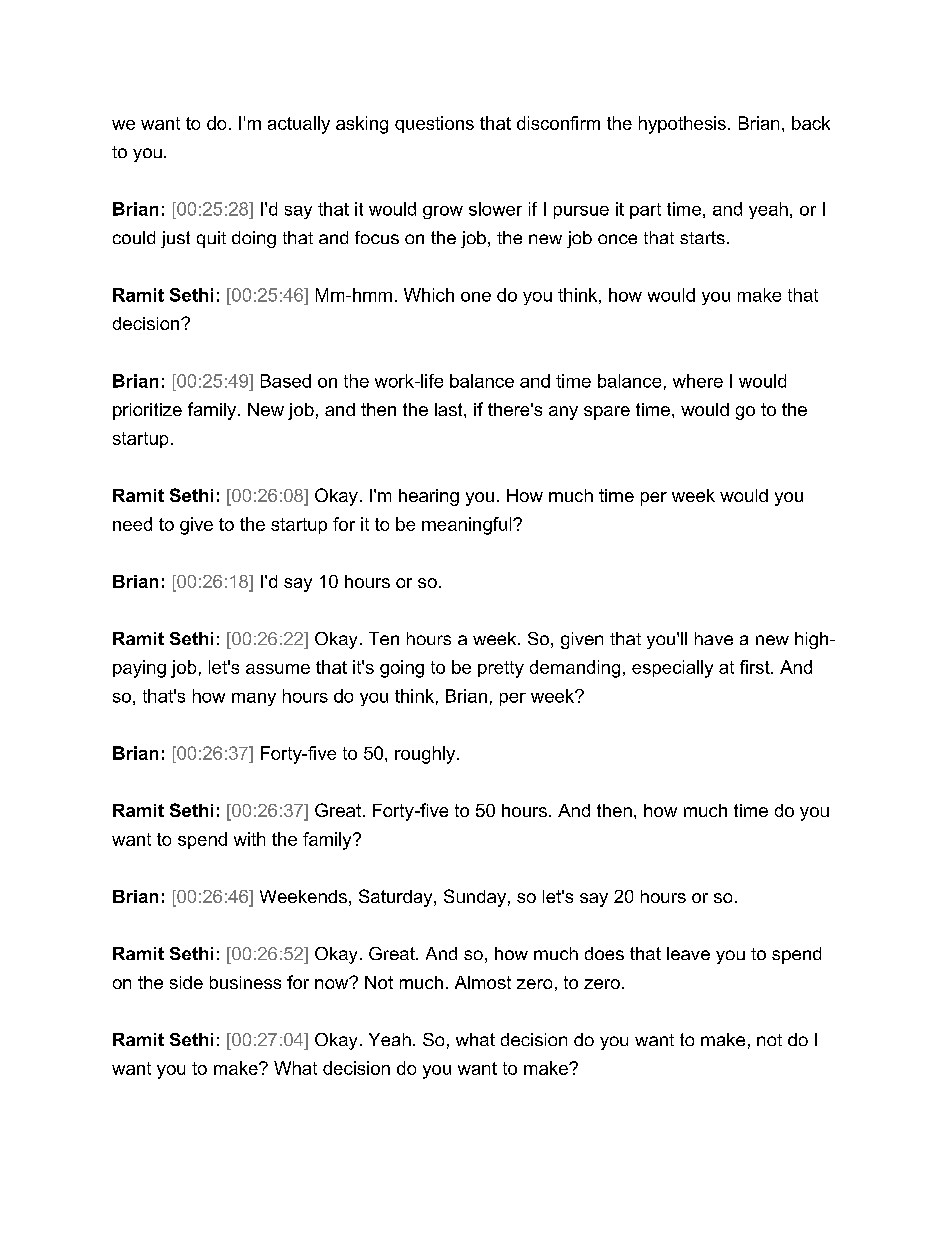 The width and height of the document is (952, 1233). Describe the element at coordinates (286, 381) in the document. I see `Based` at that location.
